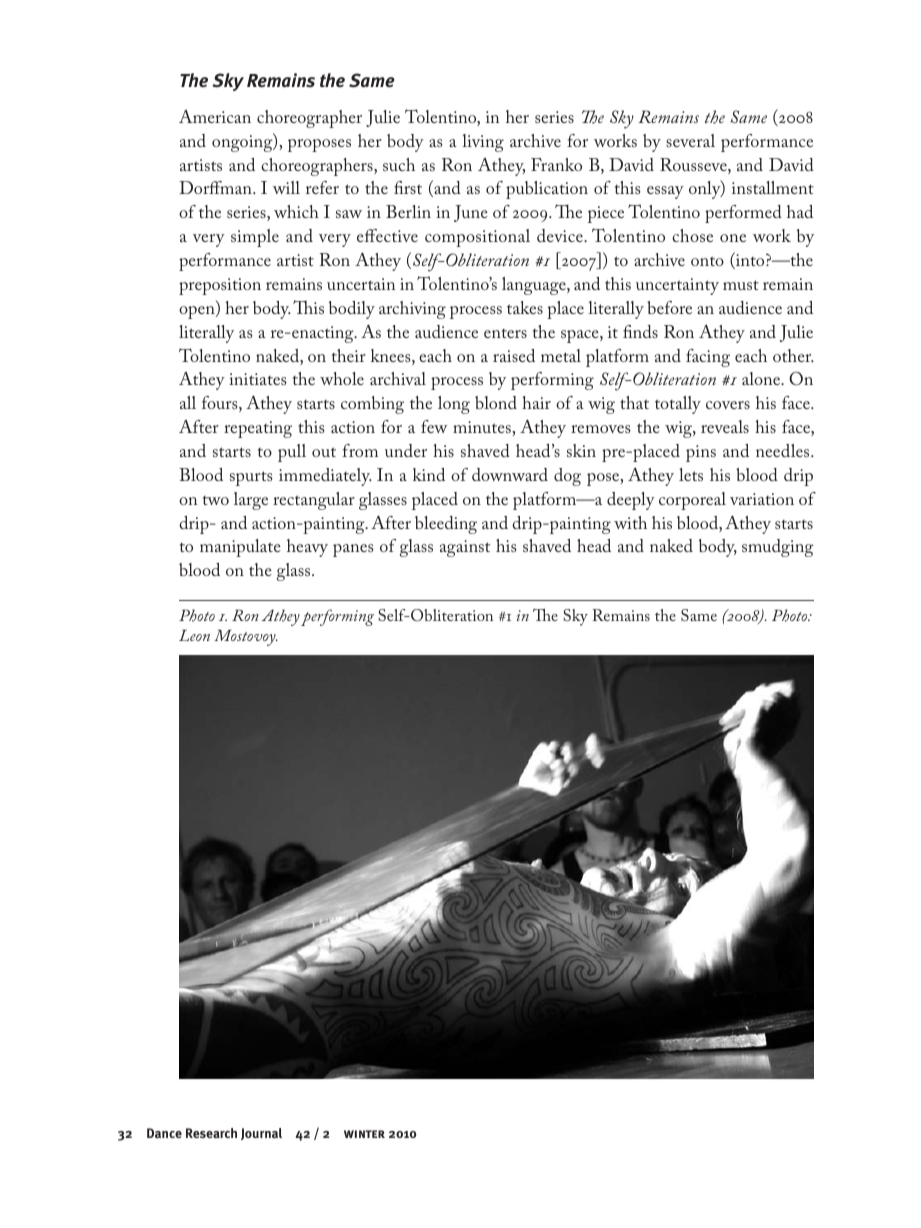 The image size is (921, 1228). What do you see at coordinates (261, 1134) in the document?
I see `Journal` at bounding box center [261, 1134].
